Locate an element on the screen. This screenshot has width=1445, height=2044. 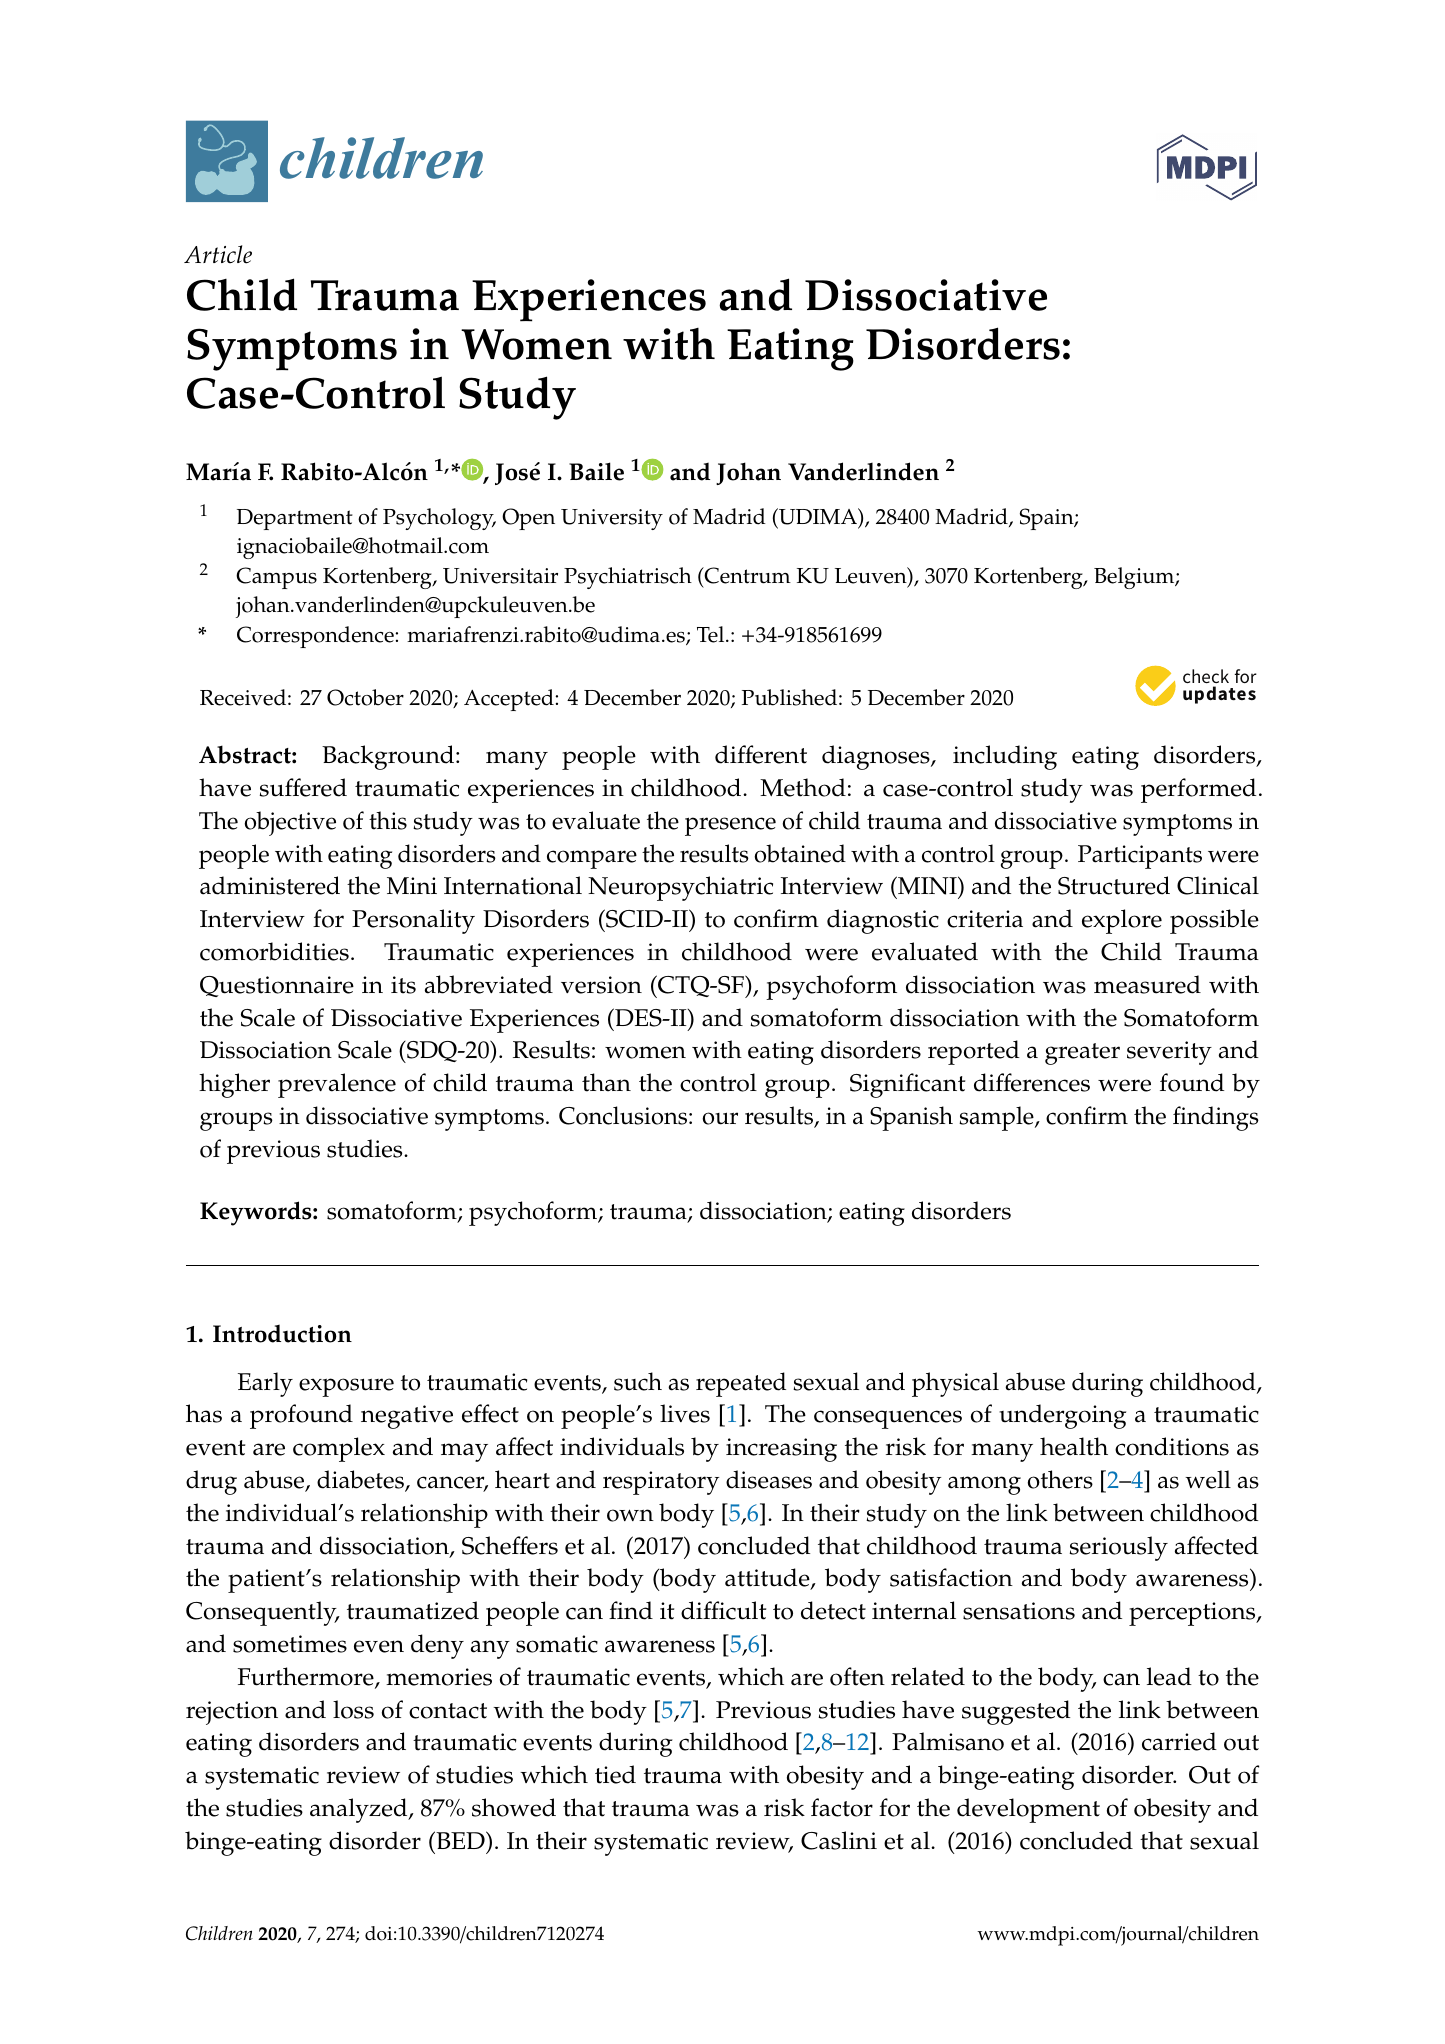
different is located at coordinates (761, 754).
